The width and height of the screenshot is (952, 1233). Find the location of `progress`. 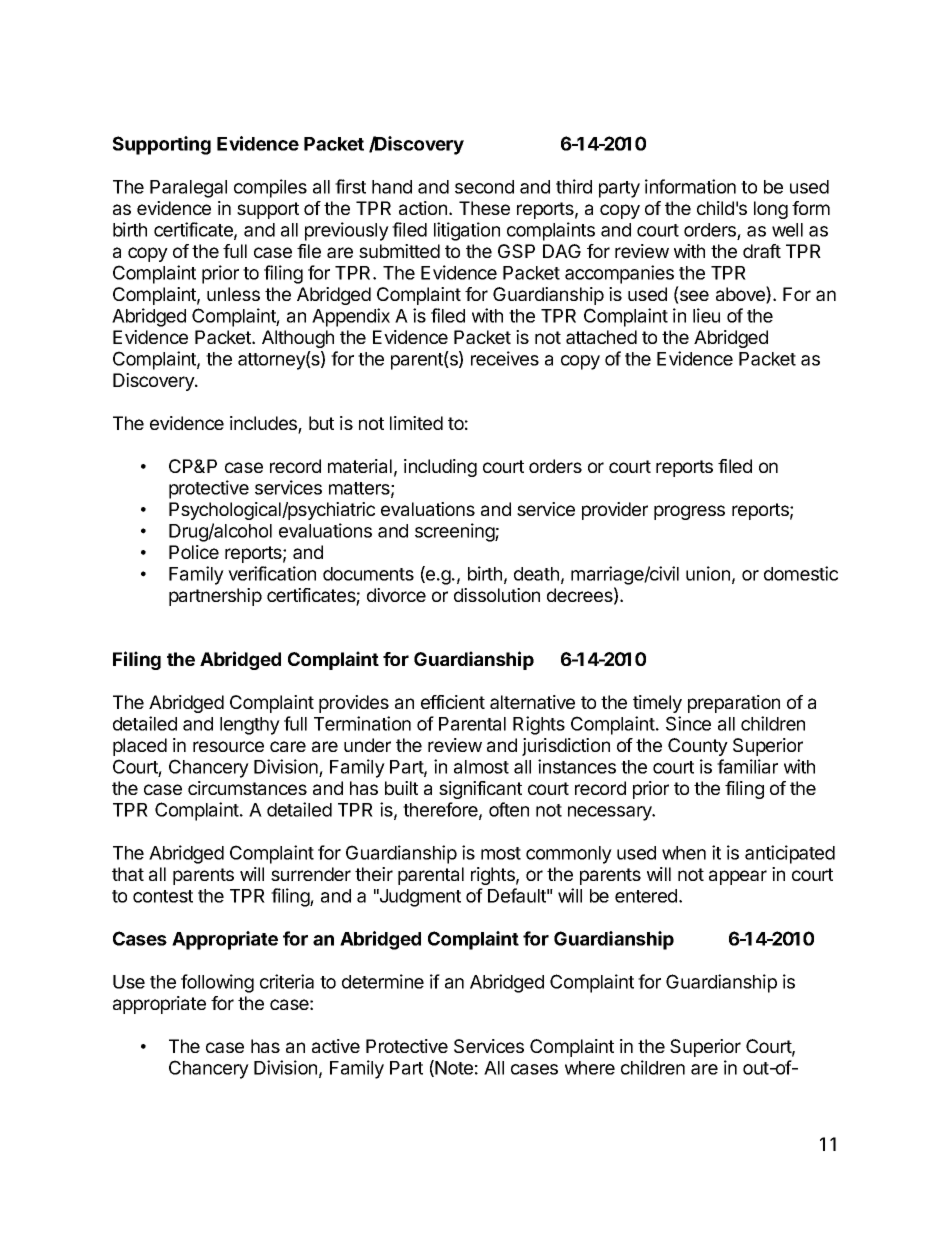

progress is located at coordinates (689, 512).
